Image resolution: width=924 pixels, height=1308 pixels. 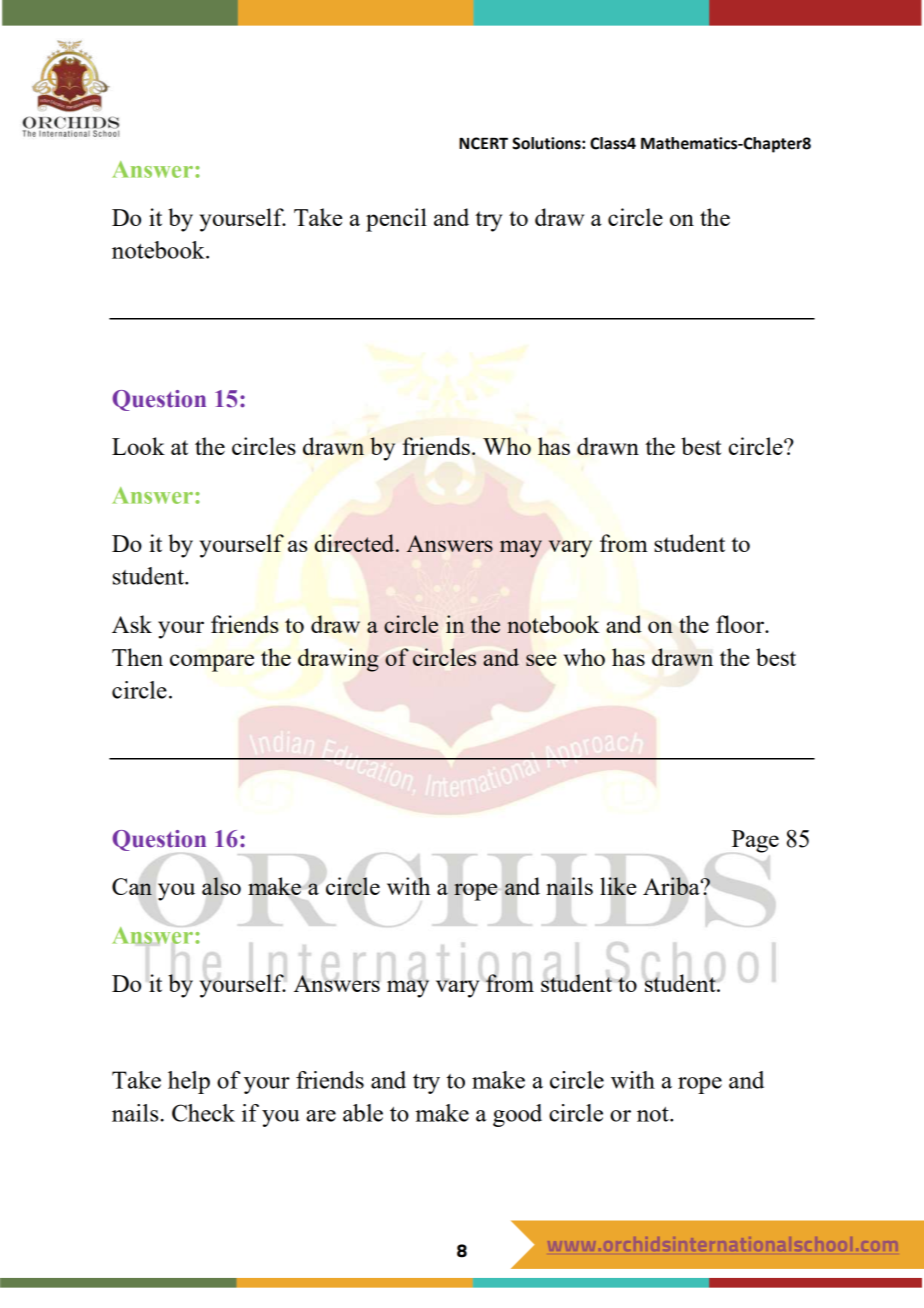 What do you see at coordinates (138, 446) in the screenshot?
I see `Look` at bounding box center [138, 446].
